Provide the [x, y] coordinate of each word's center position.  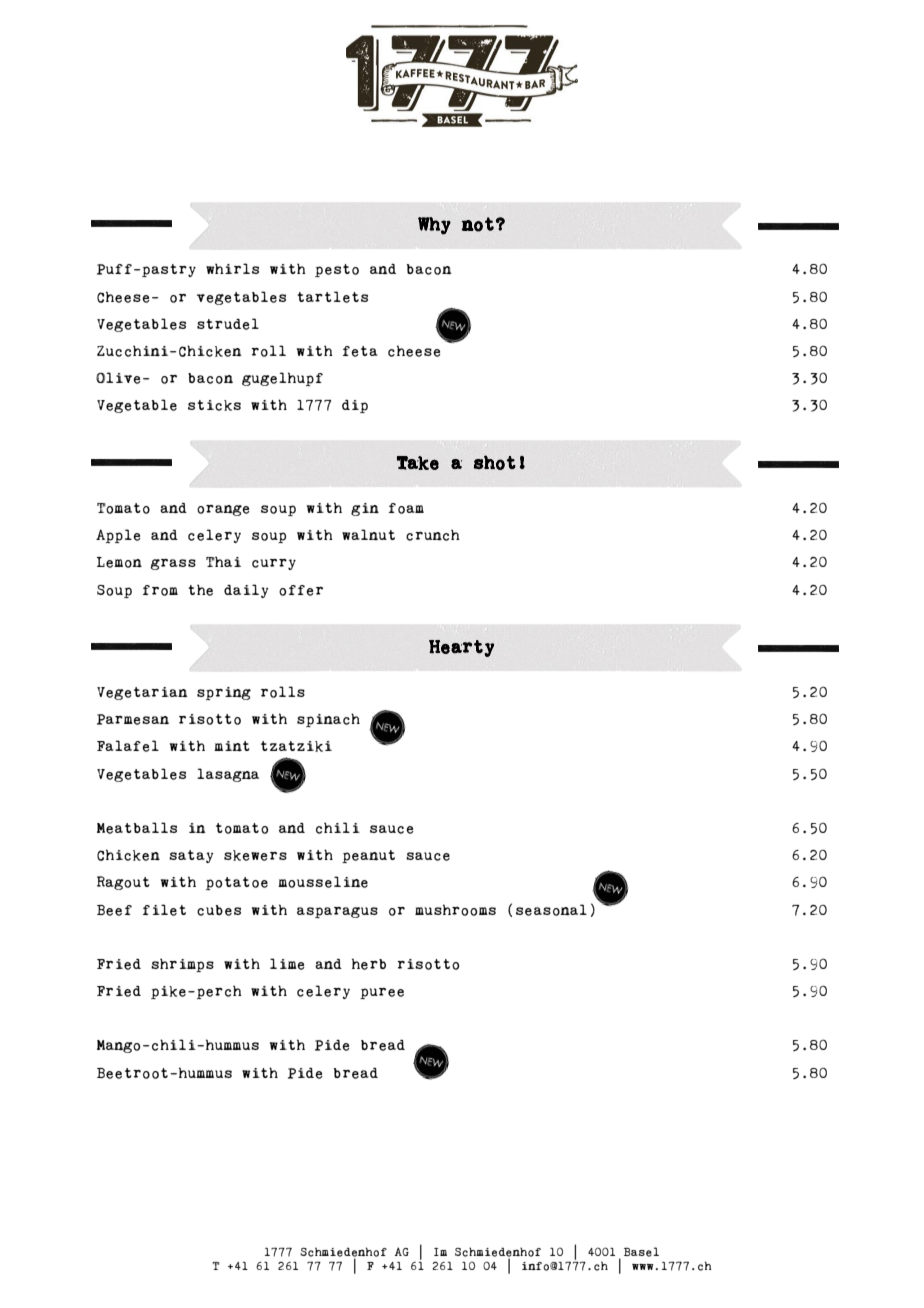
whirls [232, 268]
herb [369, 964]
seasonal [551, 910]
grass [173, 564]
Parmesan [133, 719]
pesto [337, 270]
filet [164, 910]
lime [287, 964]
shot [495, 462]
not [477, 224]
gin [365, 509]
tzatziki [296, 746]
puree [382, 993]
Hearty [461, 648]
